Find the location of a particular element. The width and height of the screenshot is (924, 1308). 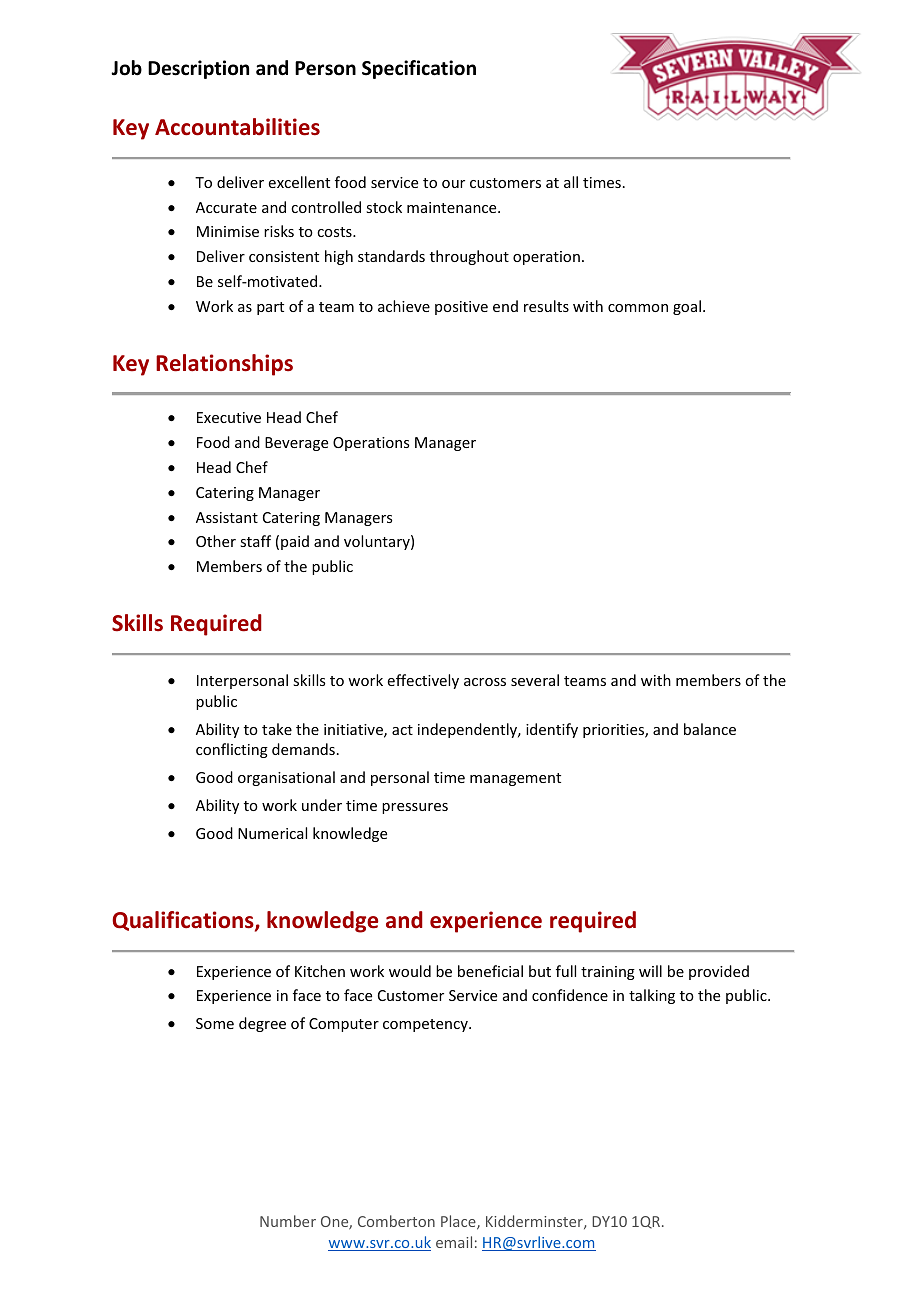

balance is located at coordinates (710, 729).
